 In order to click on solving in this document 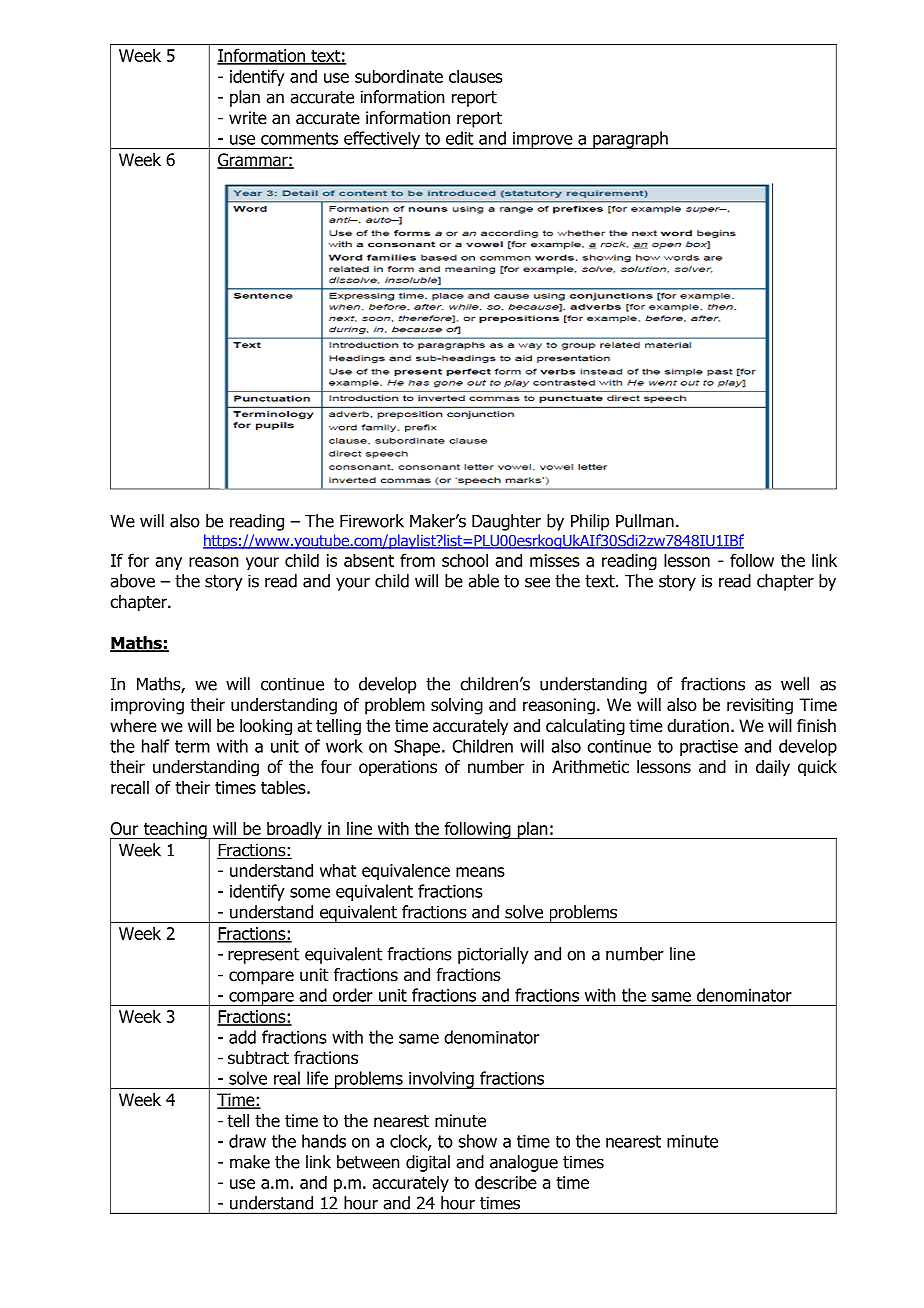, I will do `click(457, 706)`.
